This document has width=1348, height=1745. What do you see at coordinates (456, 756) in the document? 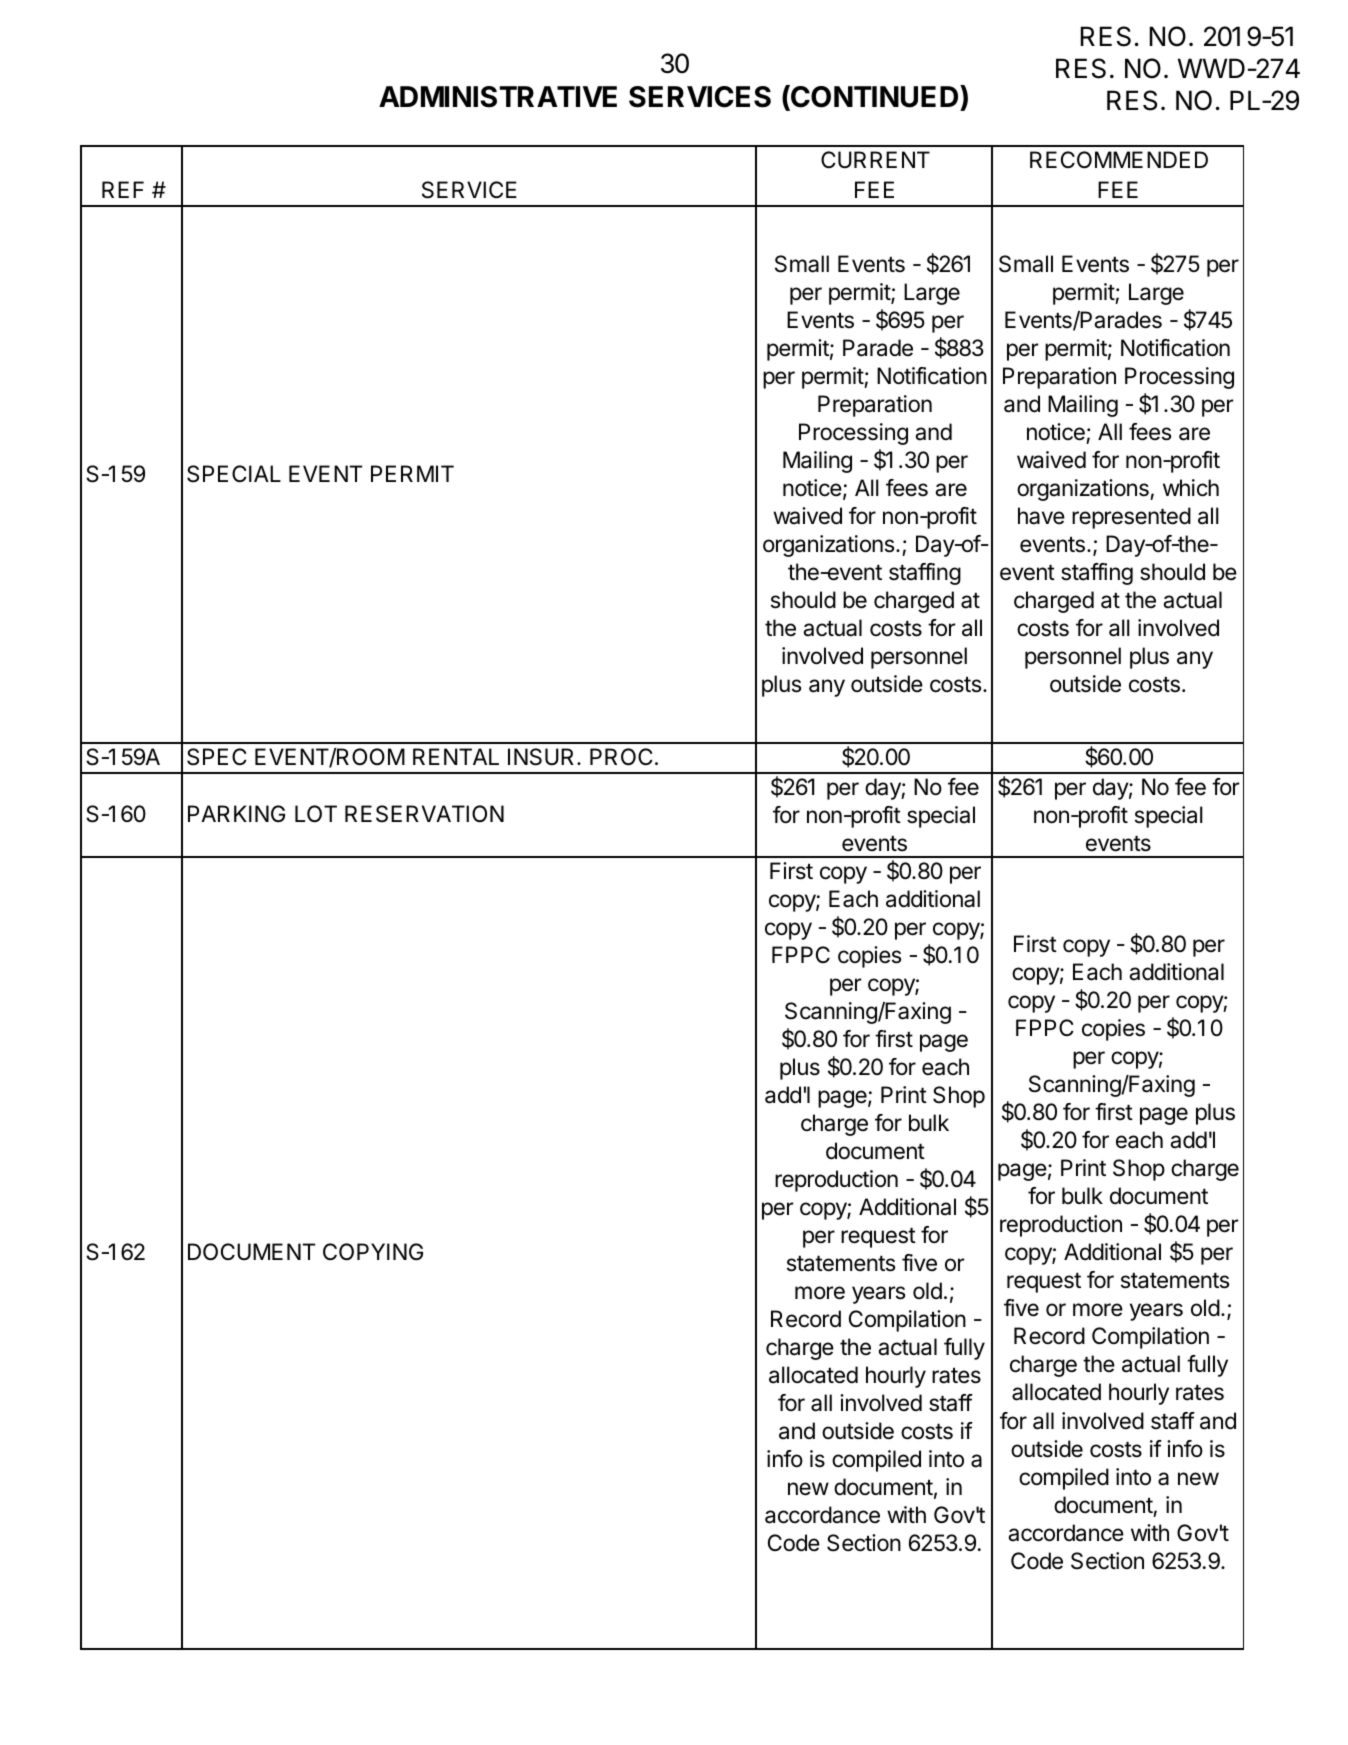
I see `RENTAL` at bounding box center [456, 756].
